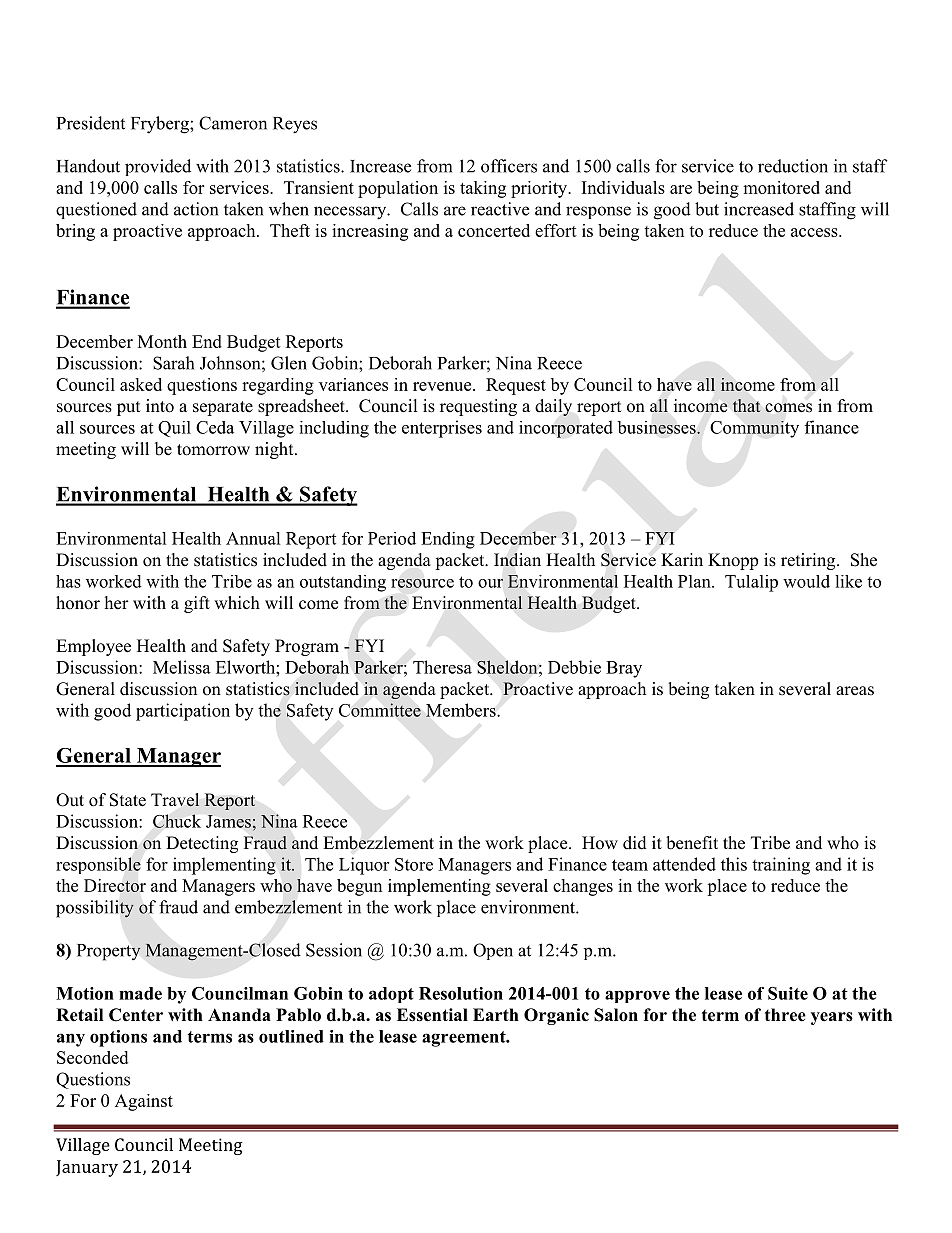 The width and height of the document is (952, 1233). Describe the element at coordinates (509, 166) in the document. I see `officers` at that location.
